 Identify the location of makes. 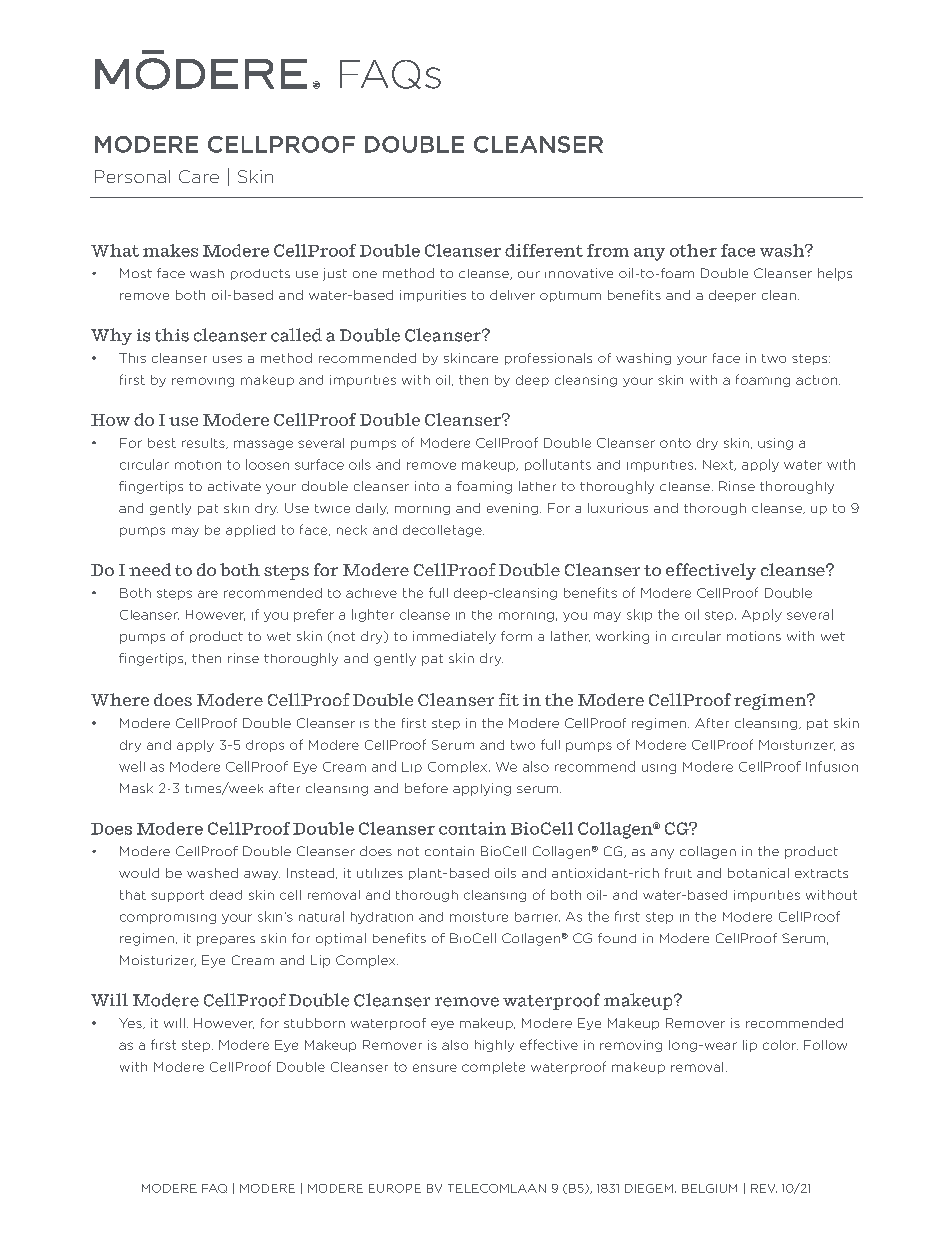
(170, 250).
